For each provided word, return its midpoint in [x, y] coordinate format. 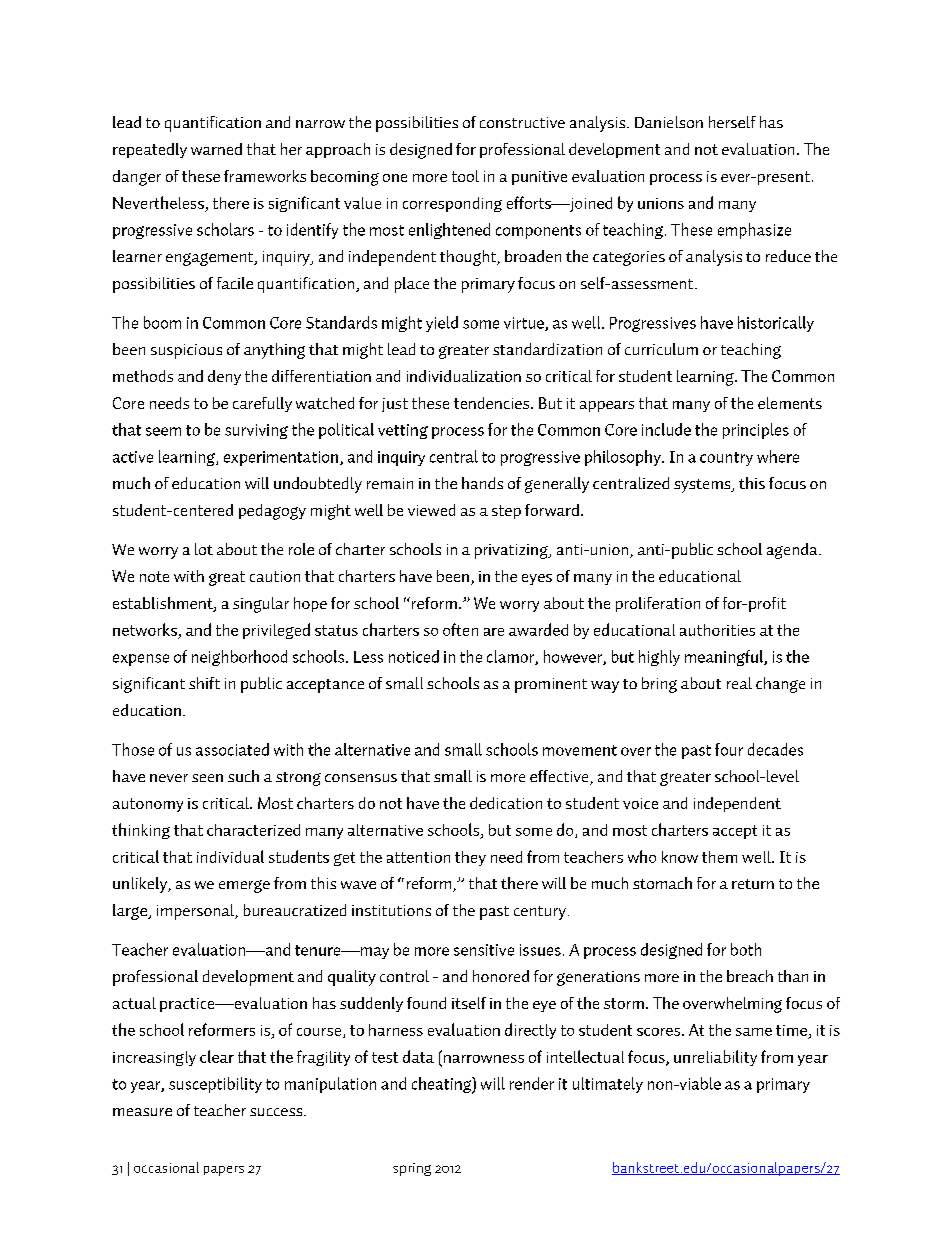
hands [482, 483]
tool [465, 176]
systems [703, 486]
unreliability [715, 1058]
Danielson [669, 122]
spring [412, 1169]
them [719, 857]
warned [216, 149]
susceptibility [215, 1085]
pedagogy [272, 512]
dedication [506, 803]
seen [207, 778]
